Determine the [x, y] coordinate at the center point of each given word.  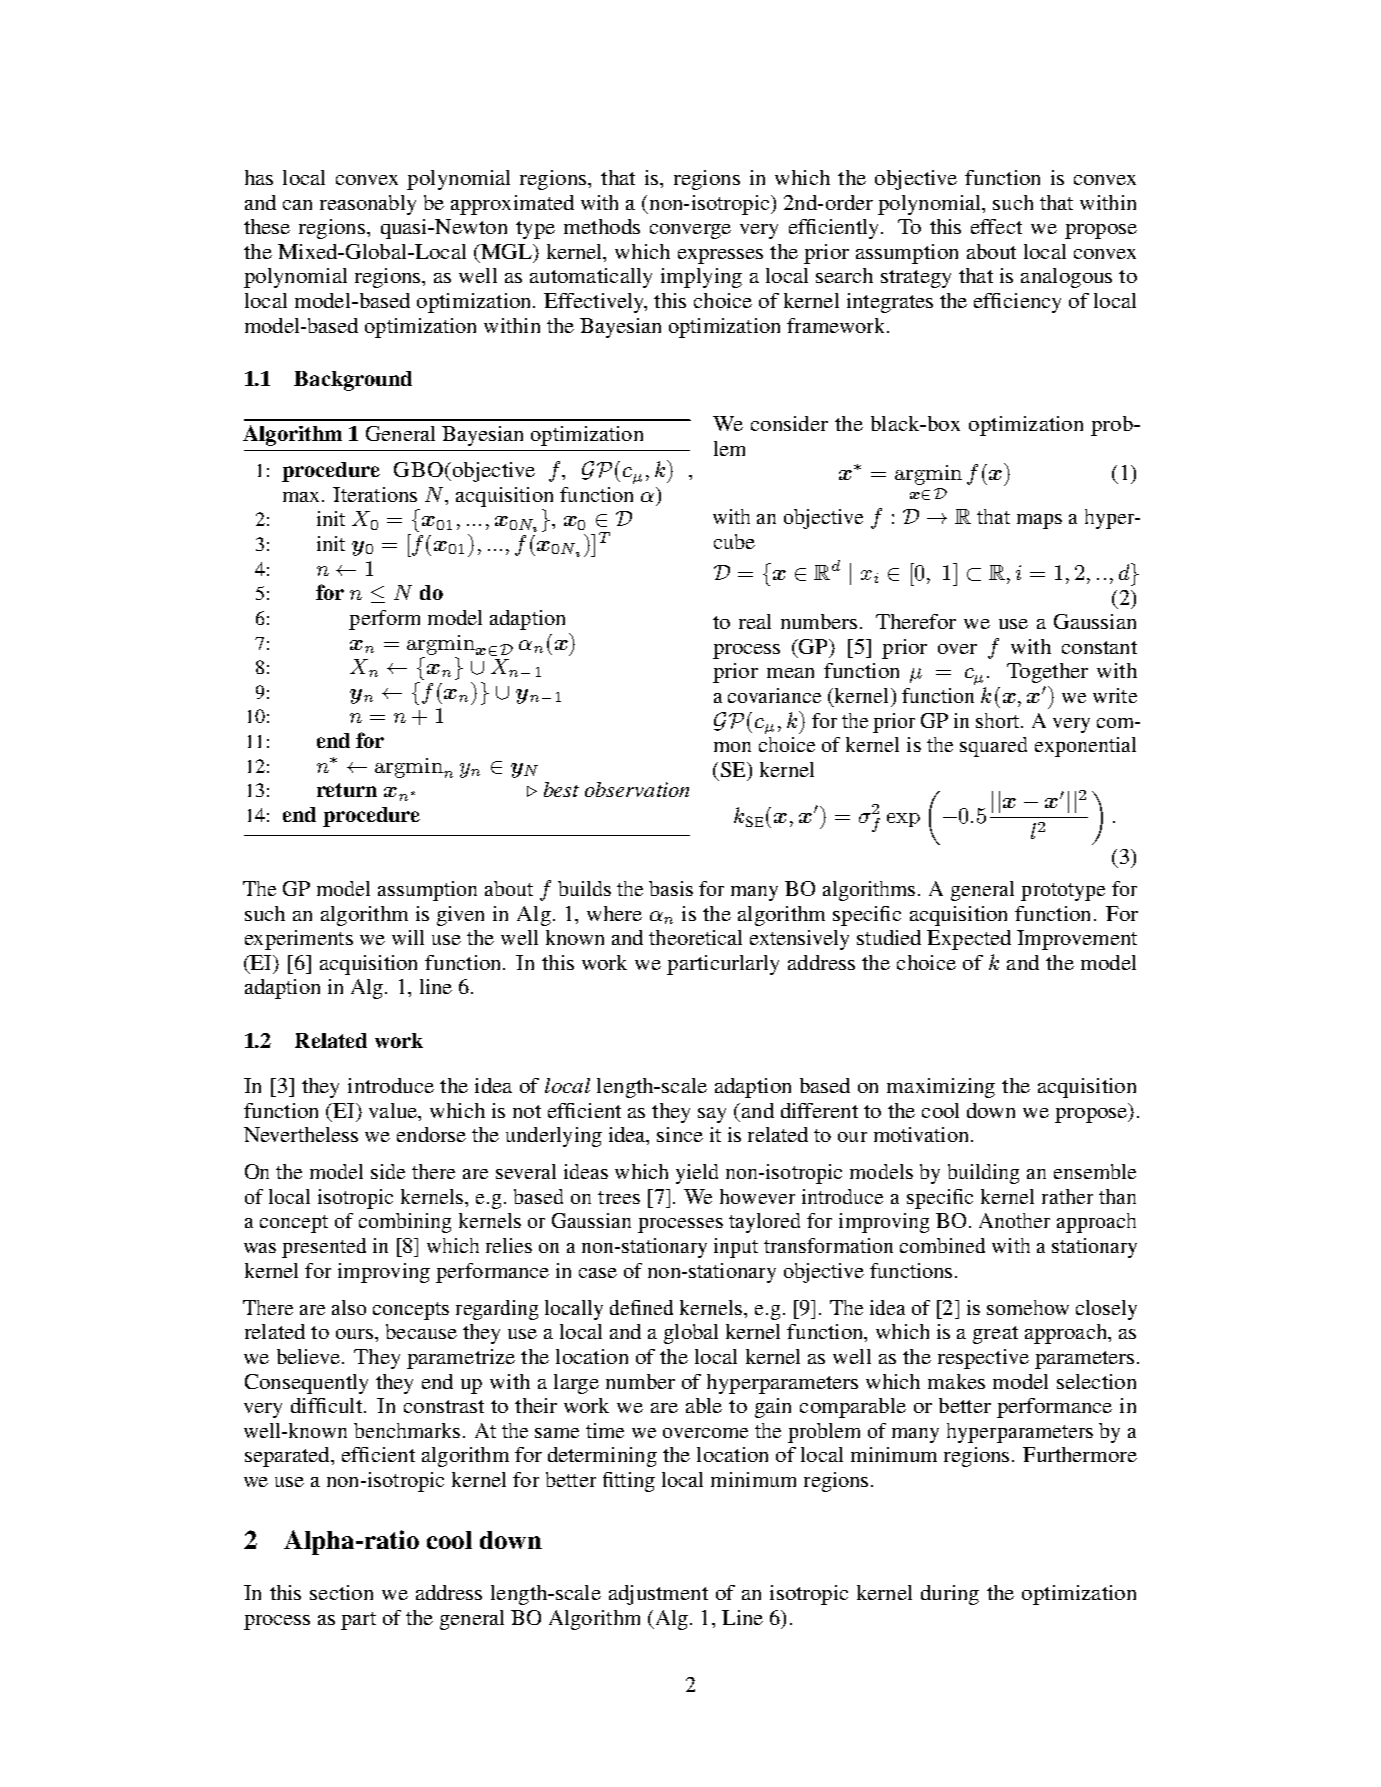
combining [405, 1223]
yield [697, 1174]
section [341, 1592]
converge [690, 231]
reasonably [368, 205]
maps [1039, 521]
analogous [1066, 278]
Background [353, 381]
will [408, 937]
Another [1014, 1220]
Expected [969, 940]
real [755, 621]
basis [671, 888]
